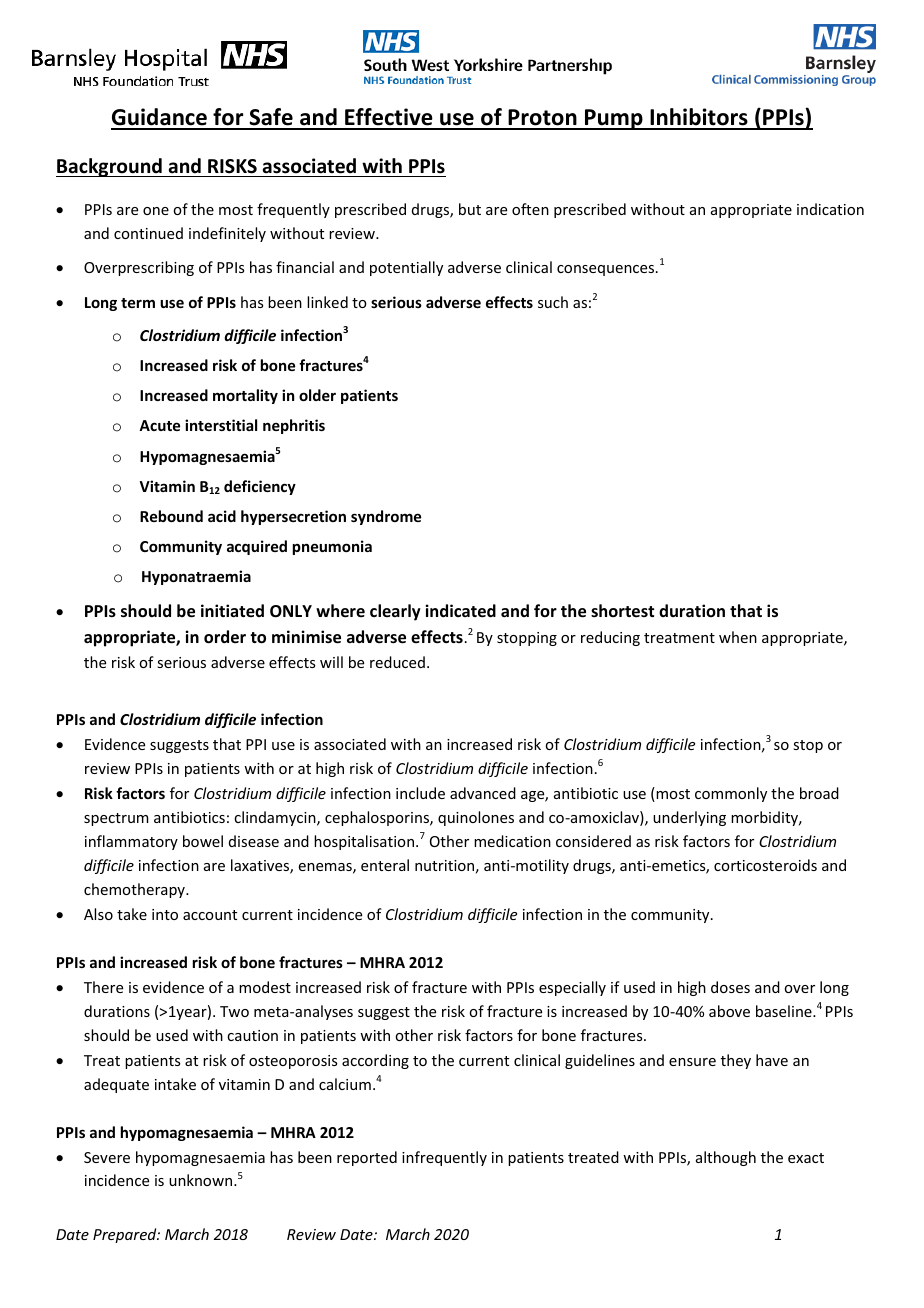 The height and width of the screenshot is (1308, 924). What do you see at coordinates (460, 611) in the screenshot?
I see `indicated` at bounding box center [460, 611].
